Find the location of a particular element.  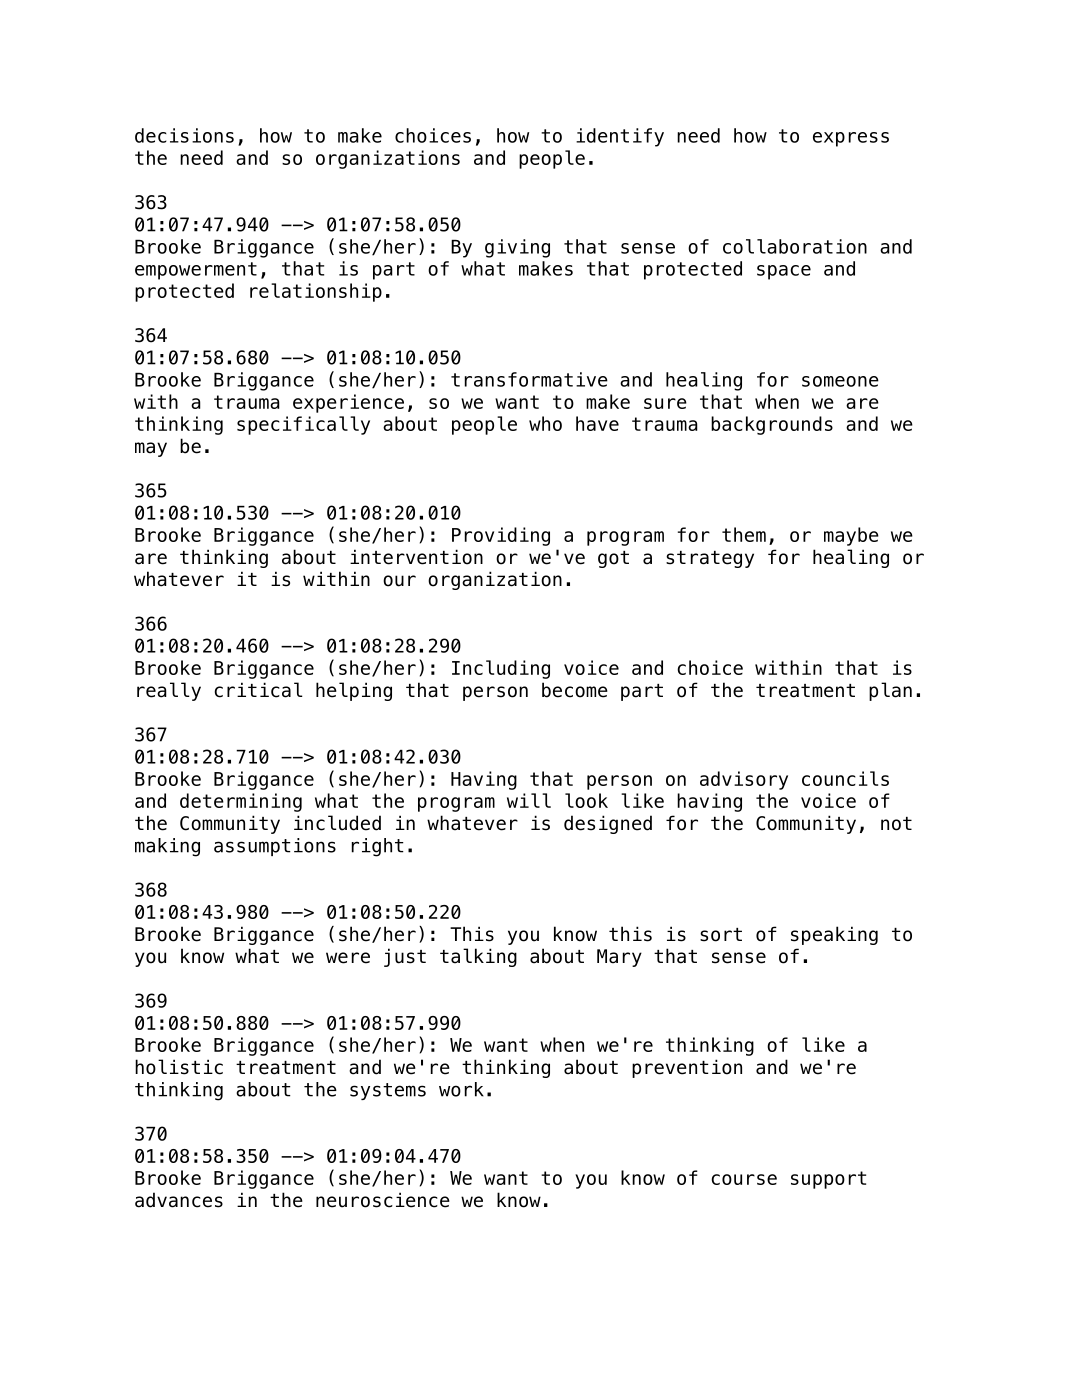

support is located at coordinates (828, 1180).
